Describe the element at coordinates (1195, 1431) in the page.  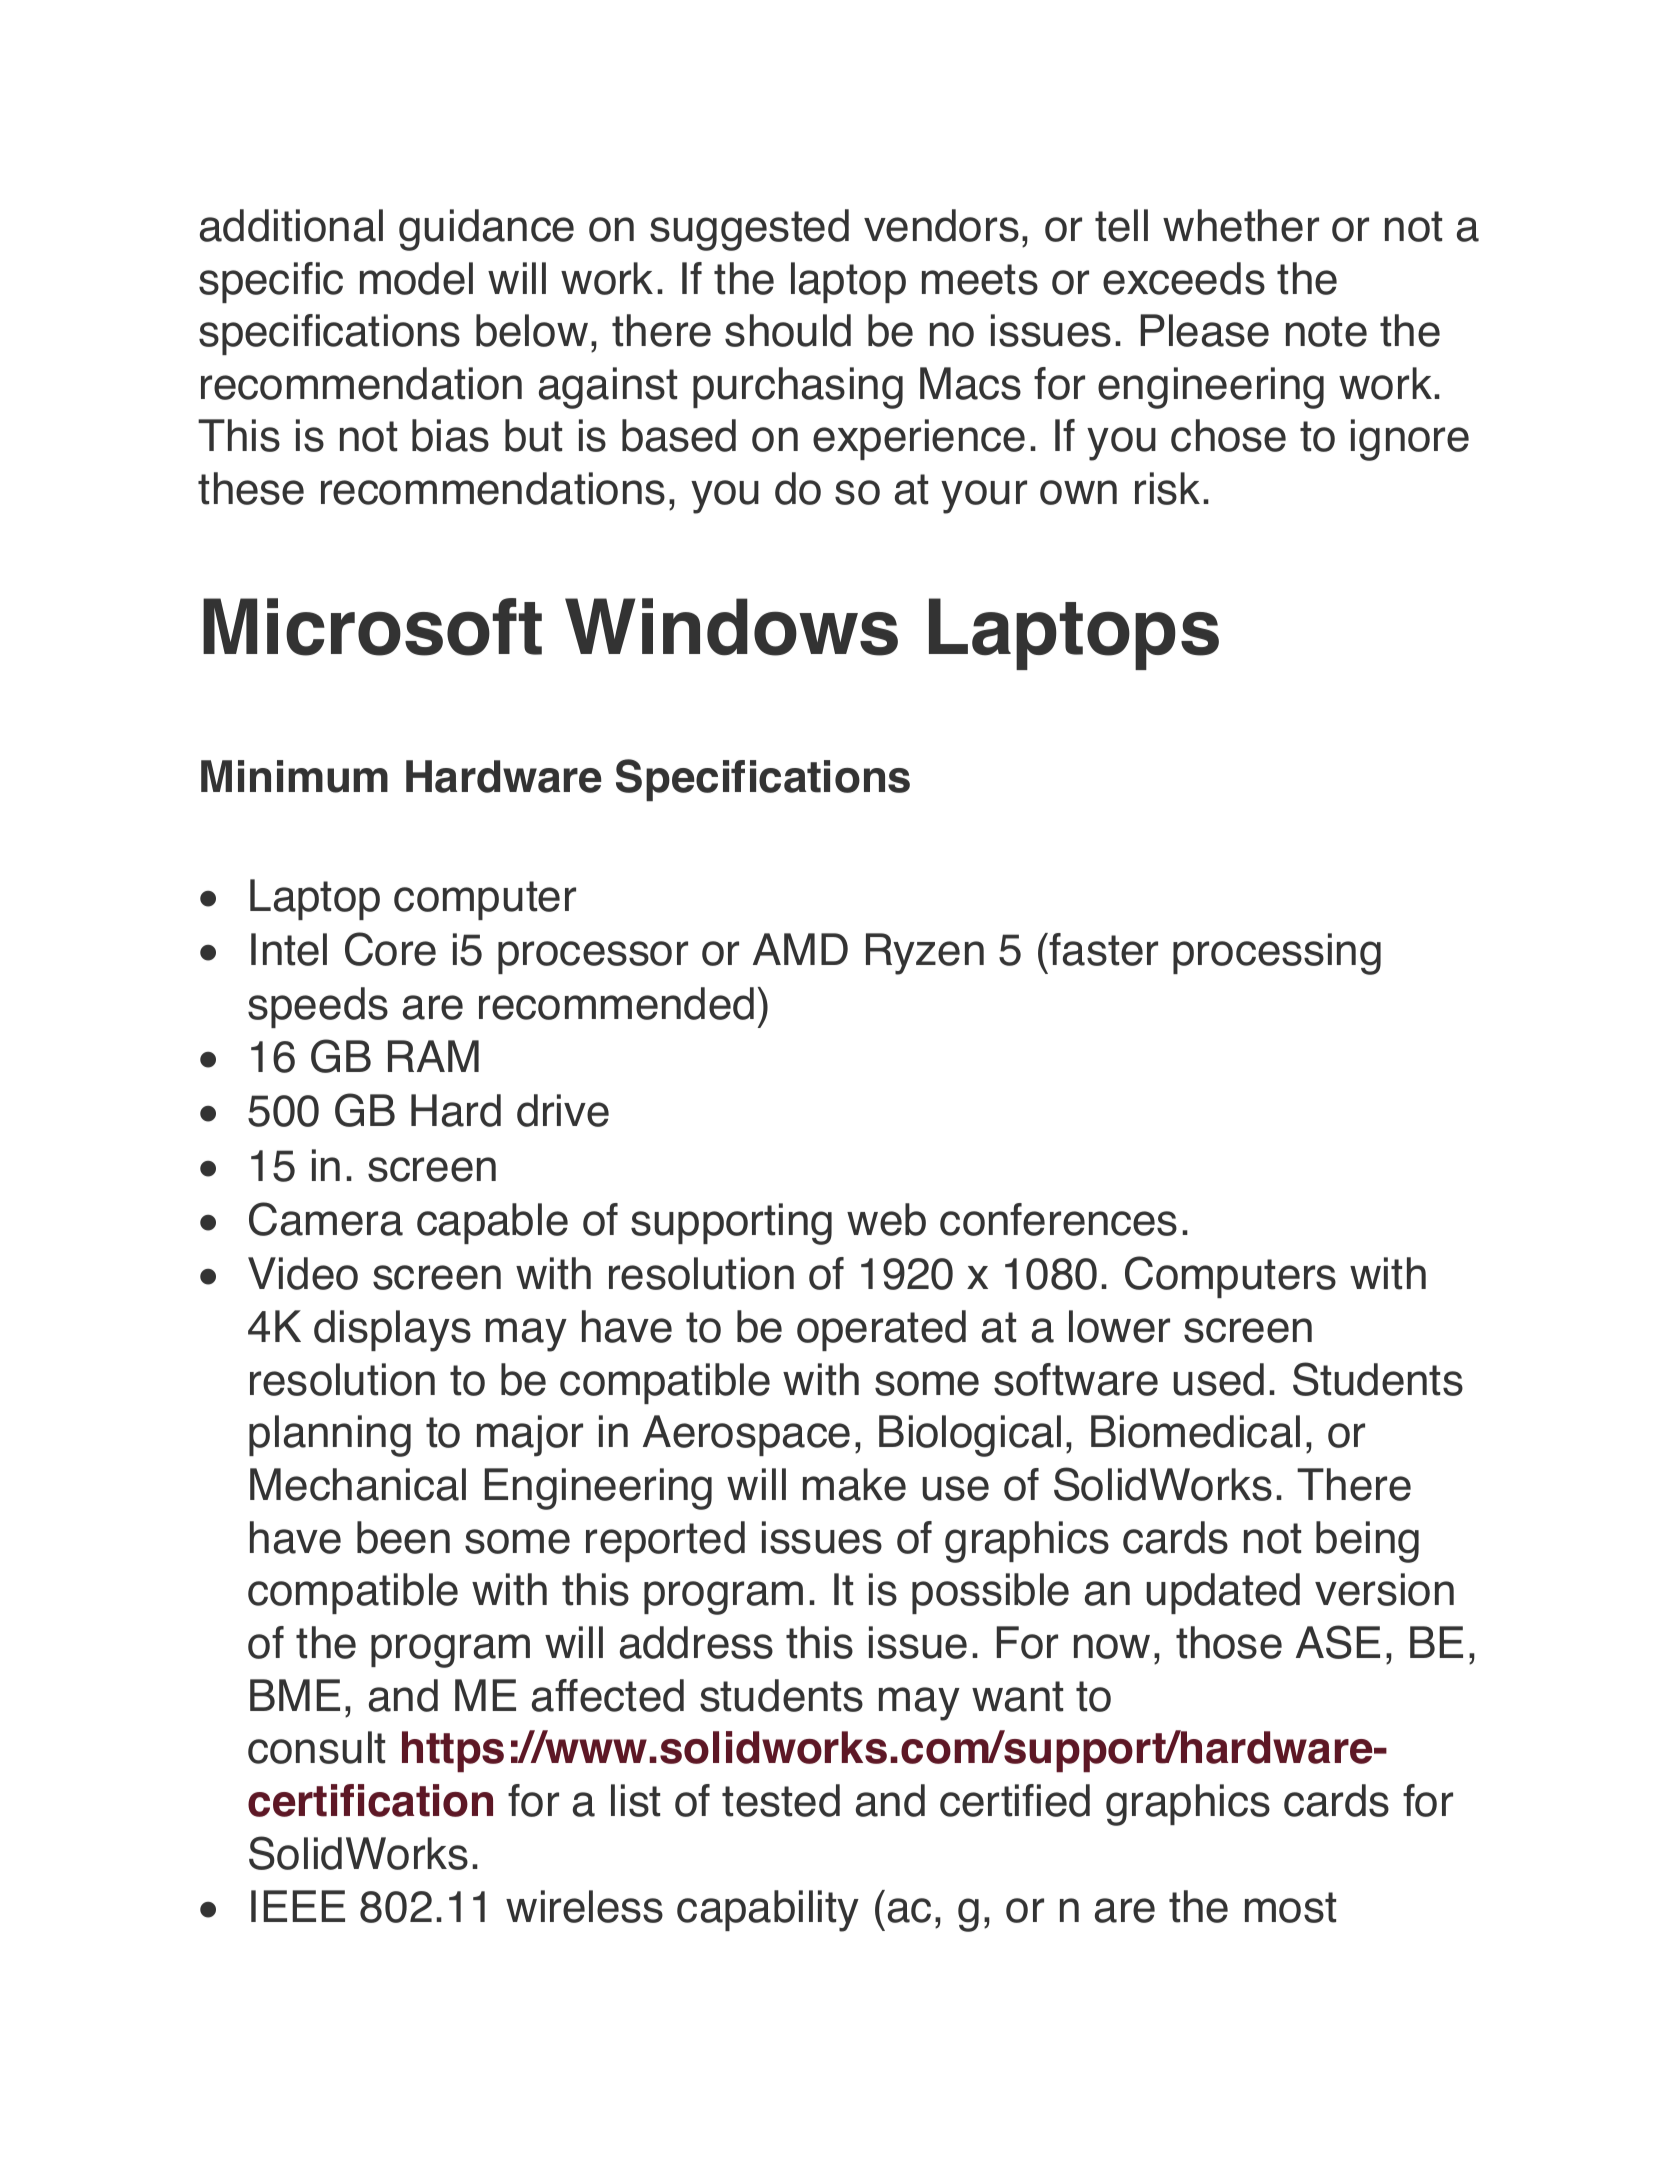
I see `Biomedical` at that location.
